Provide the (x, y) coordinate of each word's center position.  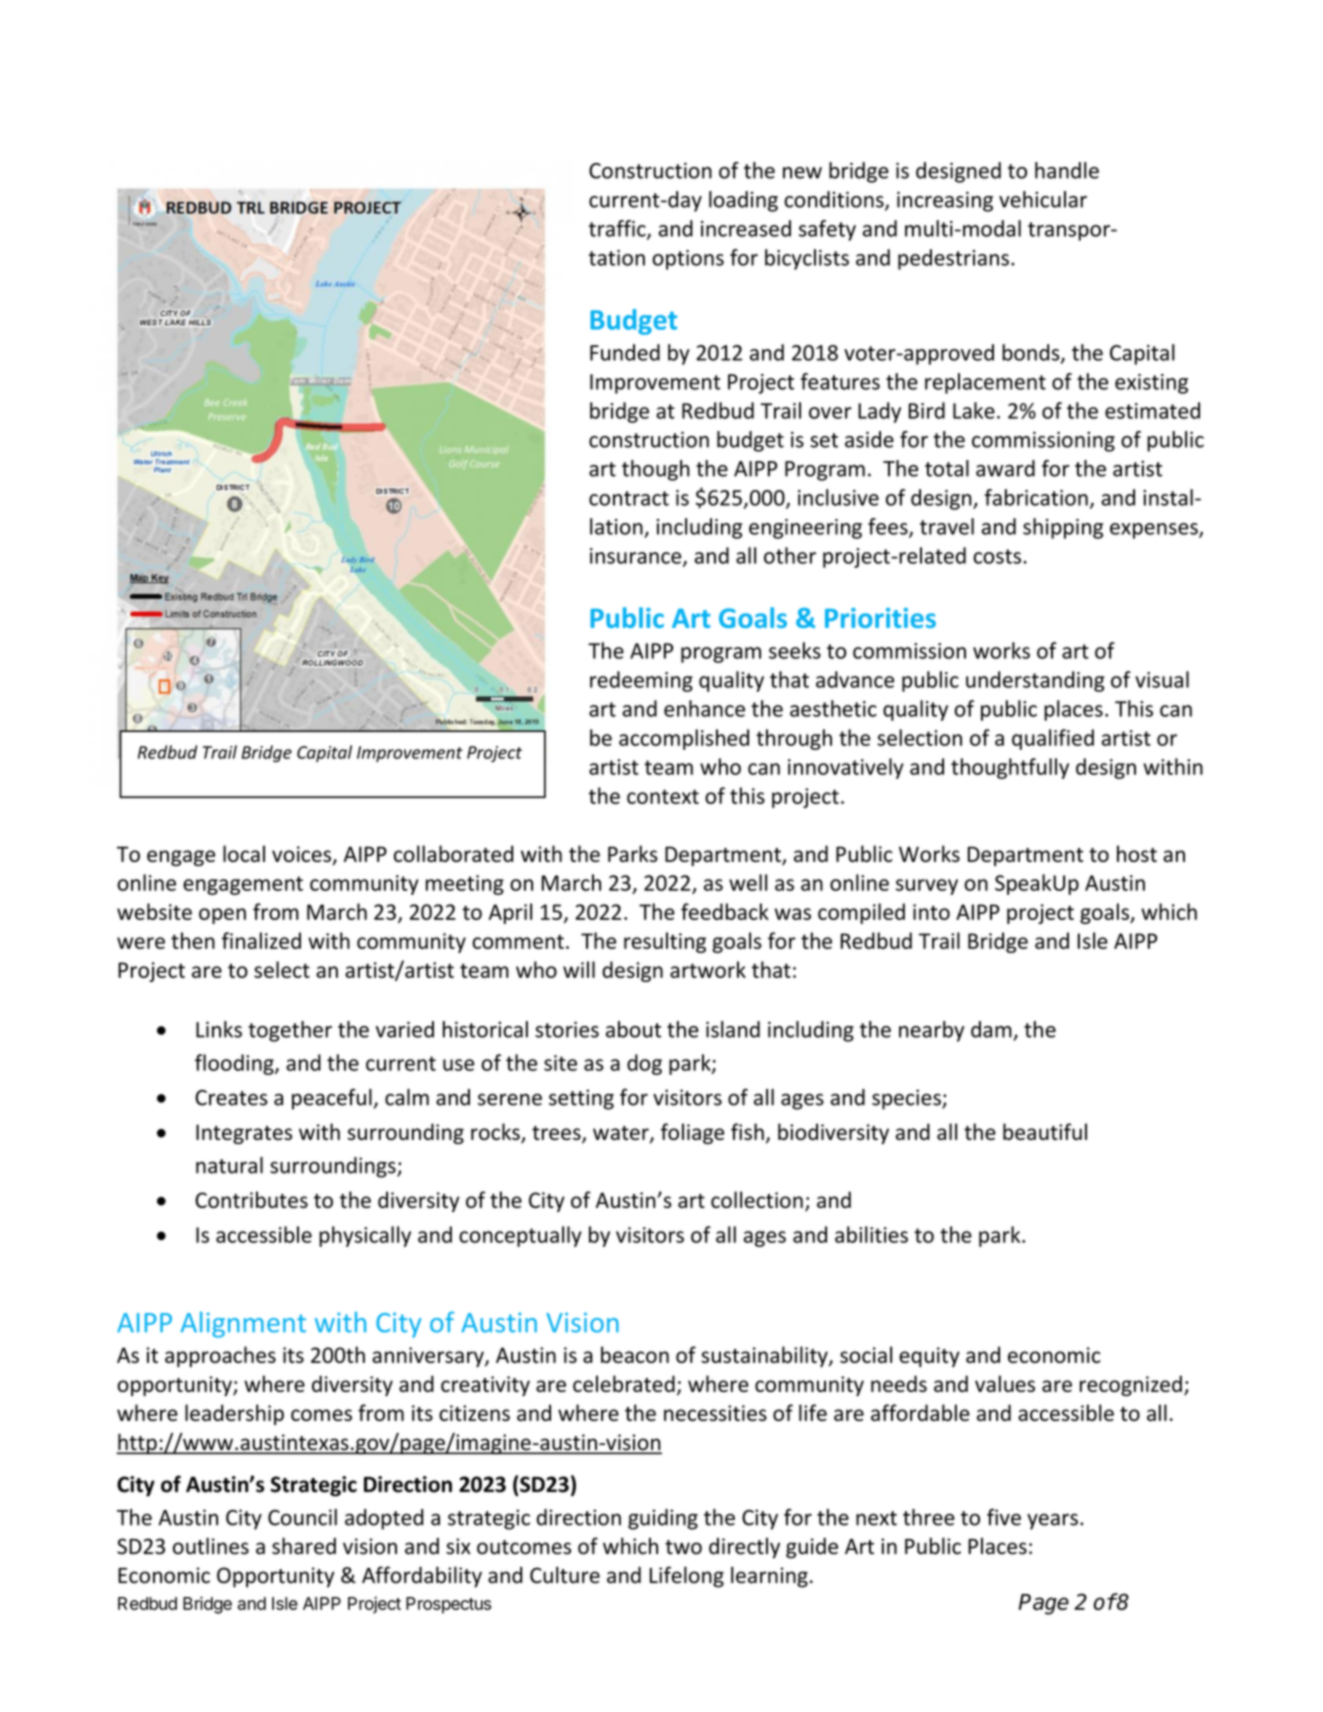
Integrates (244, 1134)
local (244, 853)
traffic (618, 229)
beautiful (1045, 1131)
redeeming (641, 681)
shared (304, 1546)
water (622, 1134)
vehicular (1043, 199)
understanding (1035, 681)
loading (743, 201)
